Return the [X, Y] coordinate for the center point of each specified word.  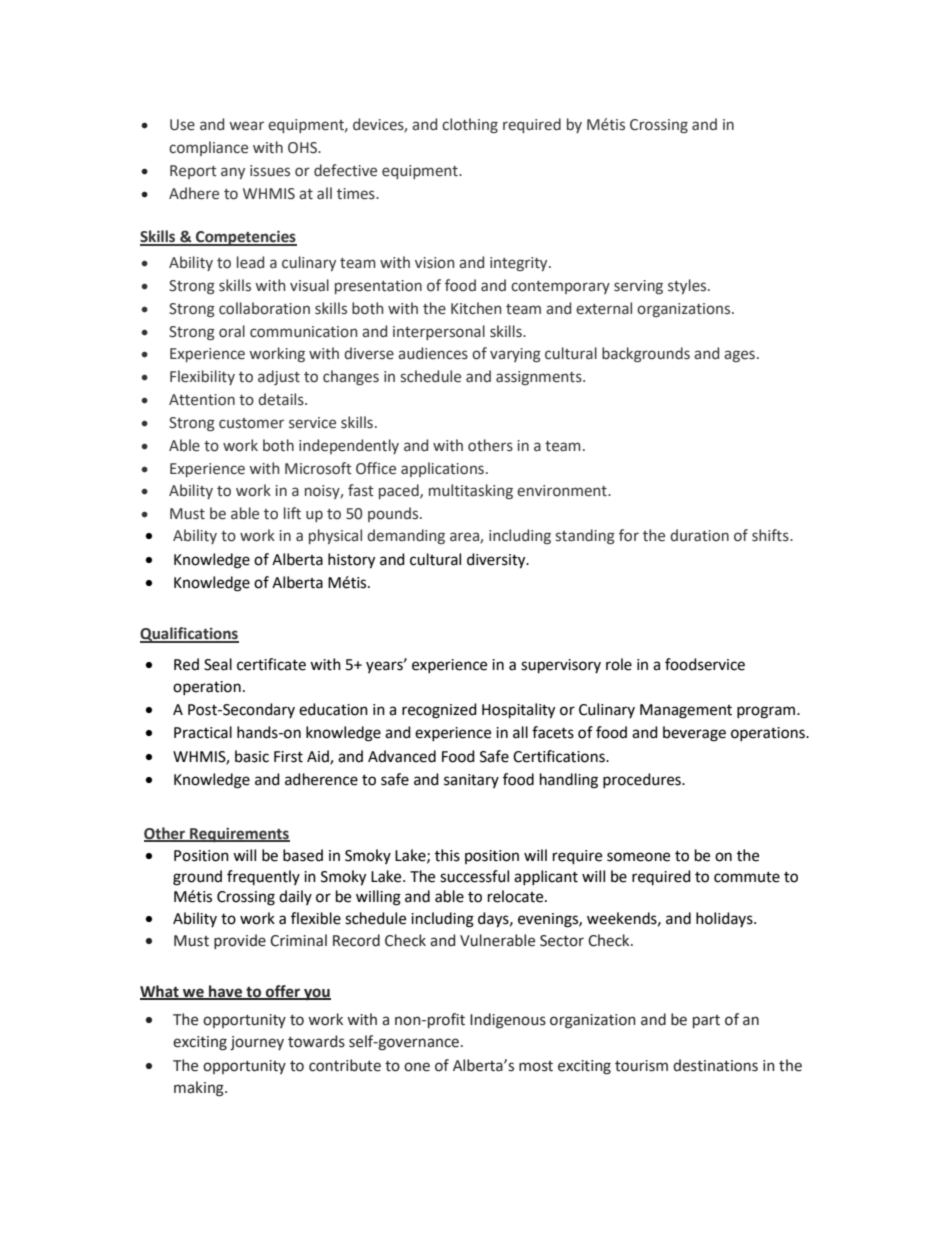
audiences [433, 353]
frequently [263, 877]
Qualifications [189, 635]
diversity [497, 561]
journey [257, 1043]
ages [739, 356]
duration [699, 535]
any [233, 173]
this [447, 855]
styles [688, 286]
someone [638, 857]
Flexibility [202, 377]
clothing [470, 125]
